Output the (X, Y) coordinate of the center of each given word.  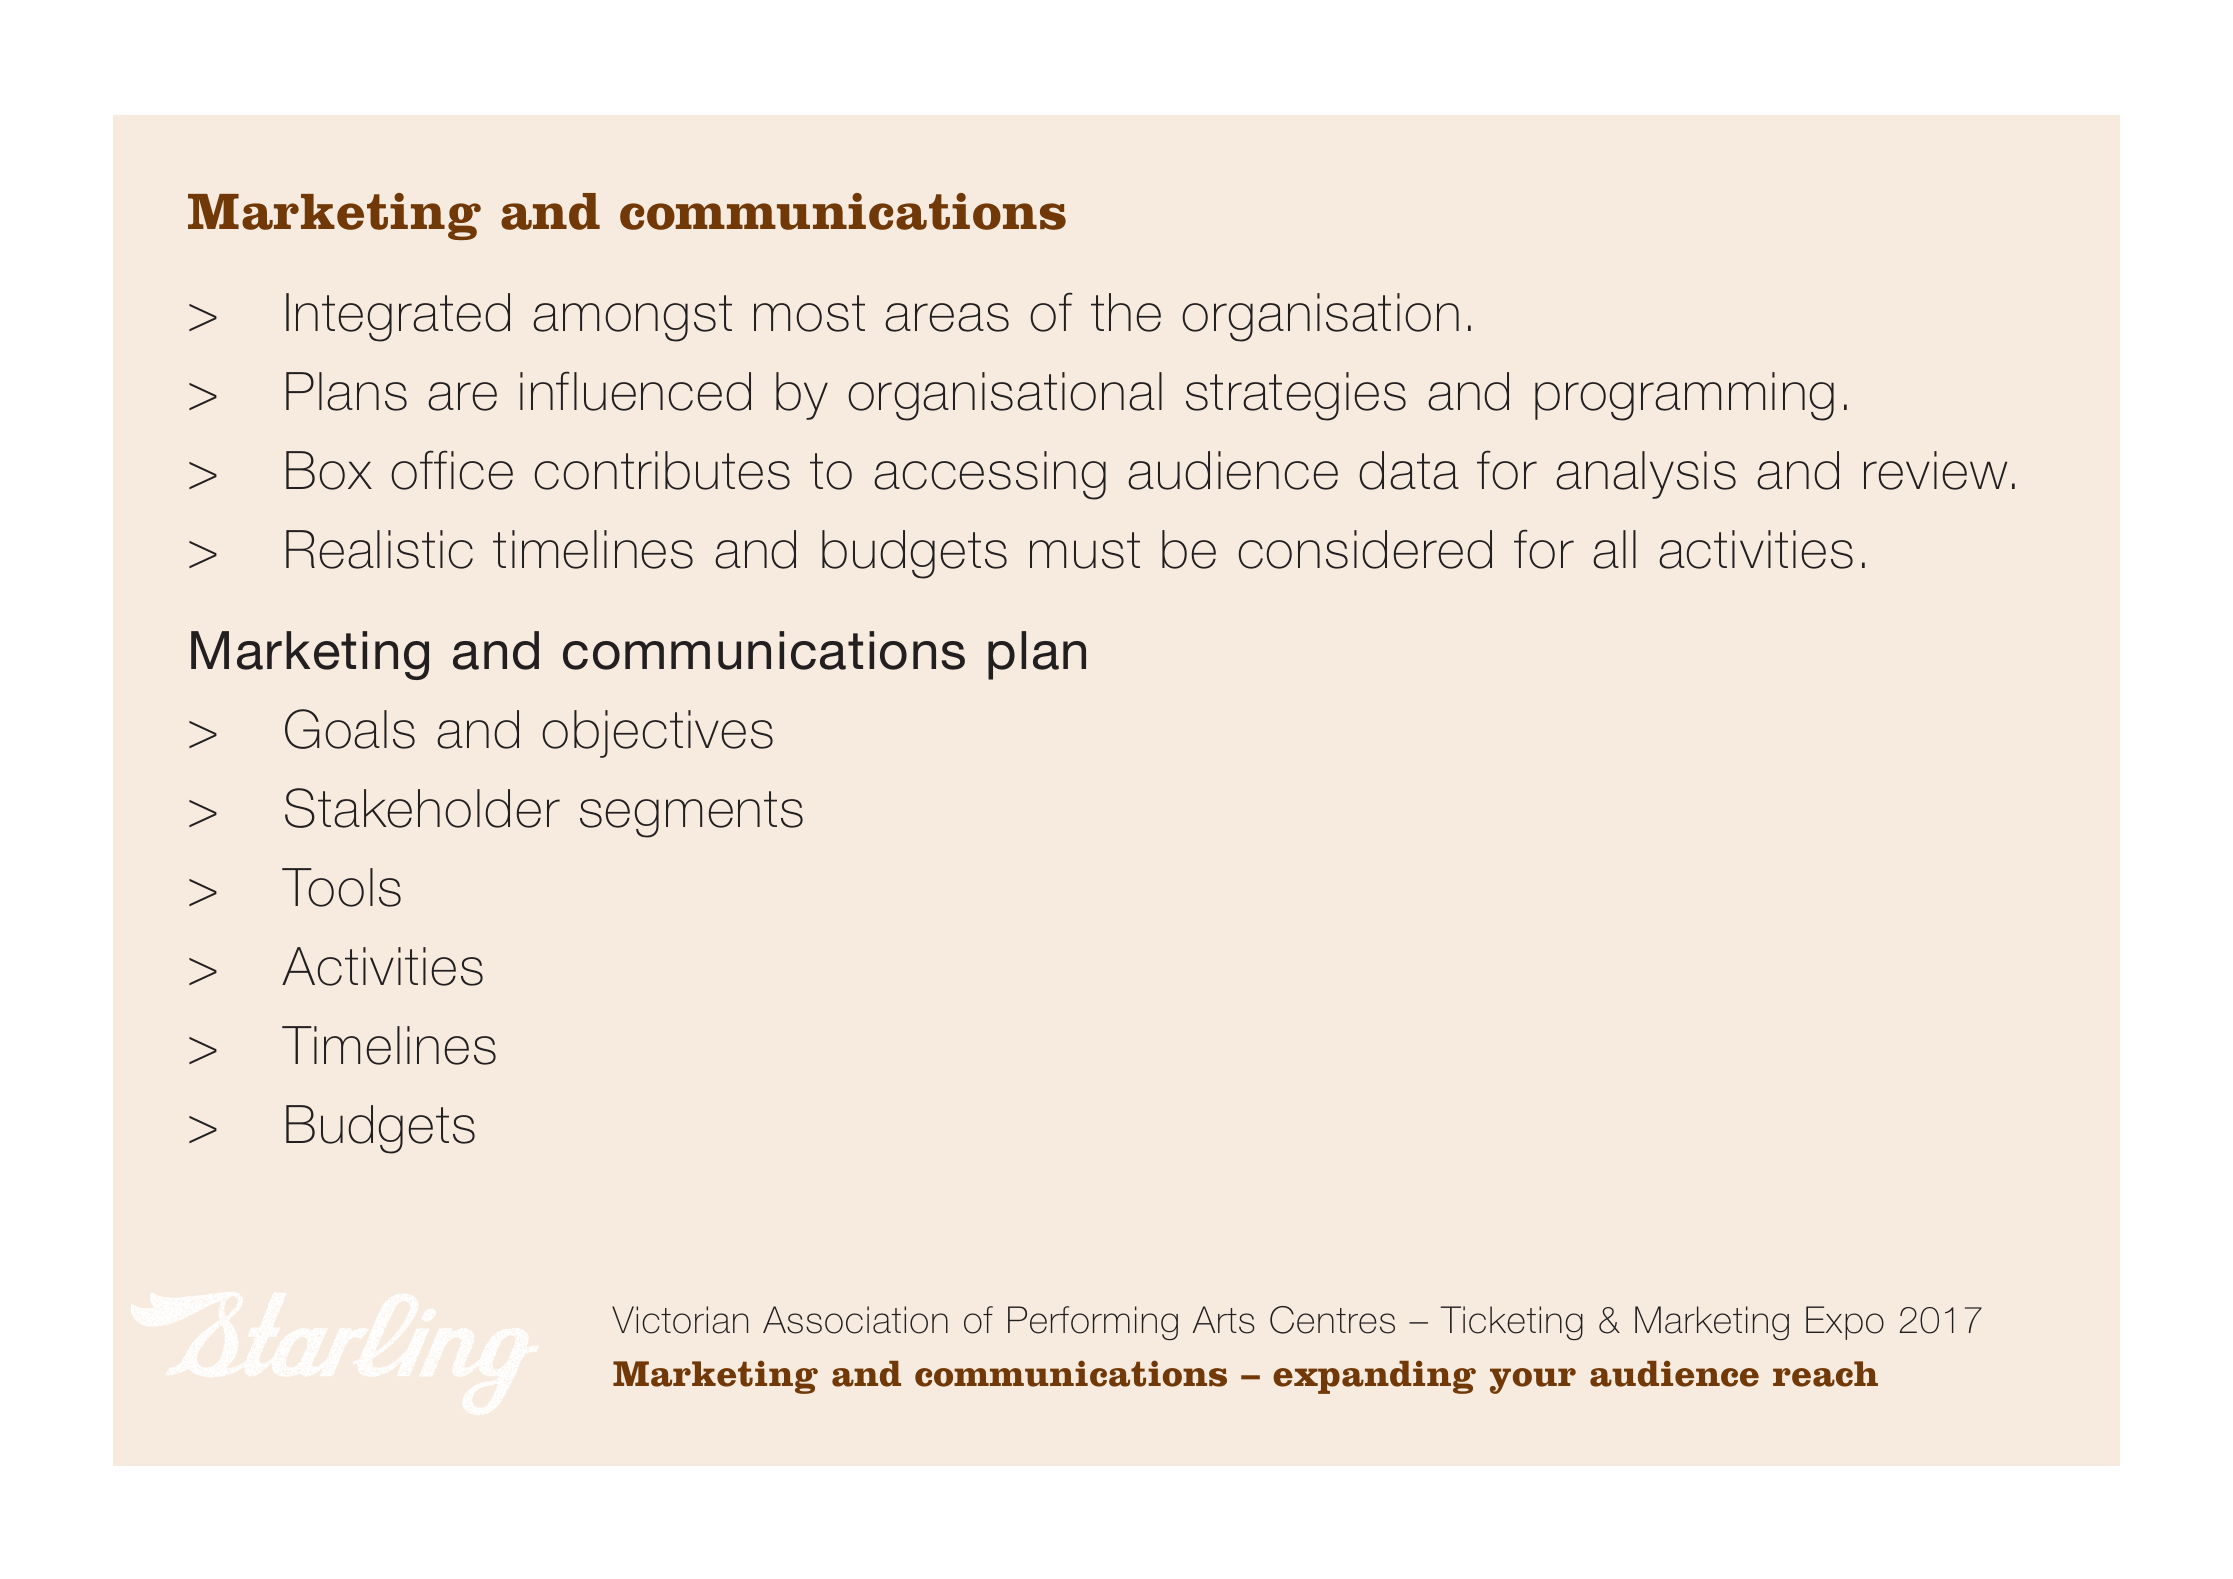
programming (1684, 396)
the (1126, 312)
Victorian (680, 1320)
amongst (632, 318)
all (1614, 549)
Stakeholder (422, 808)
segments (691, 814)
